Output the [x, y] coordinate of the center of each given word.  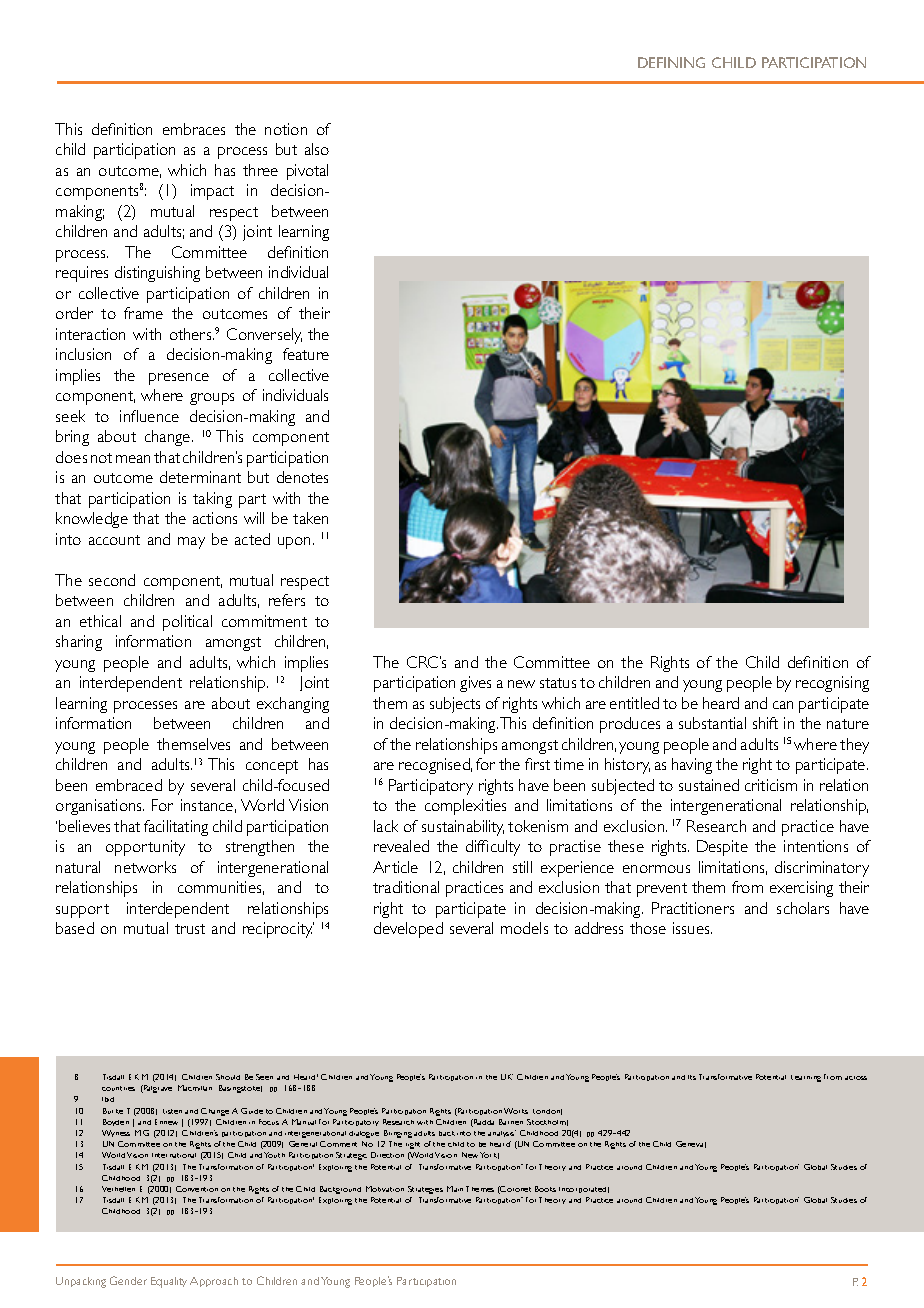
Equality [169, 1282]
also [317, 149]
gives [475, 684]
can [783, 705]
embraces [194, 129]
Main [455, 1189]
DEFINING [671, 62]
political [187, 623]
